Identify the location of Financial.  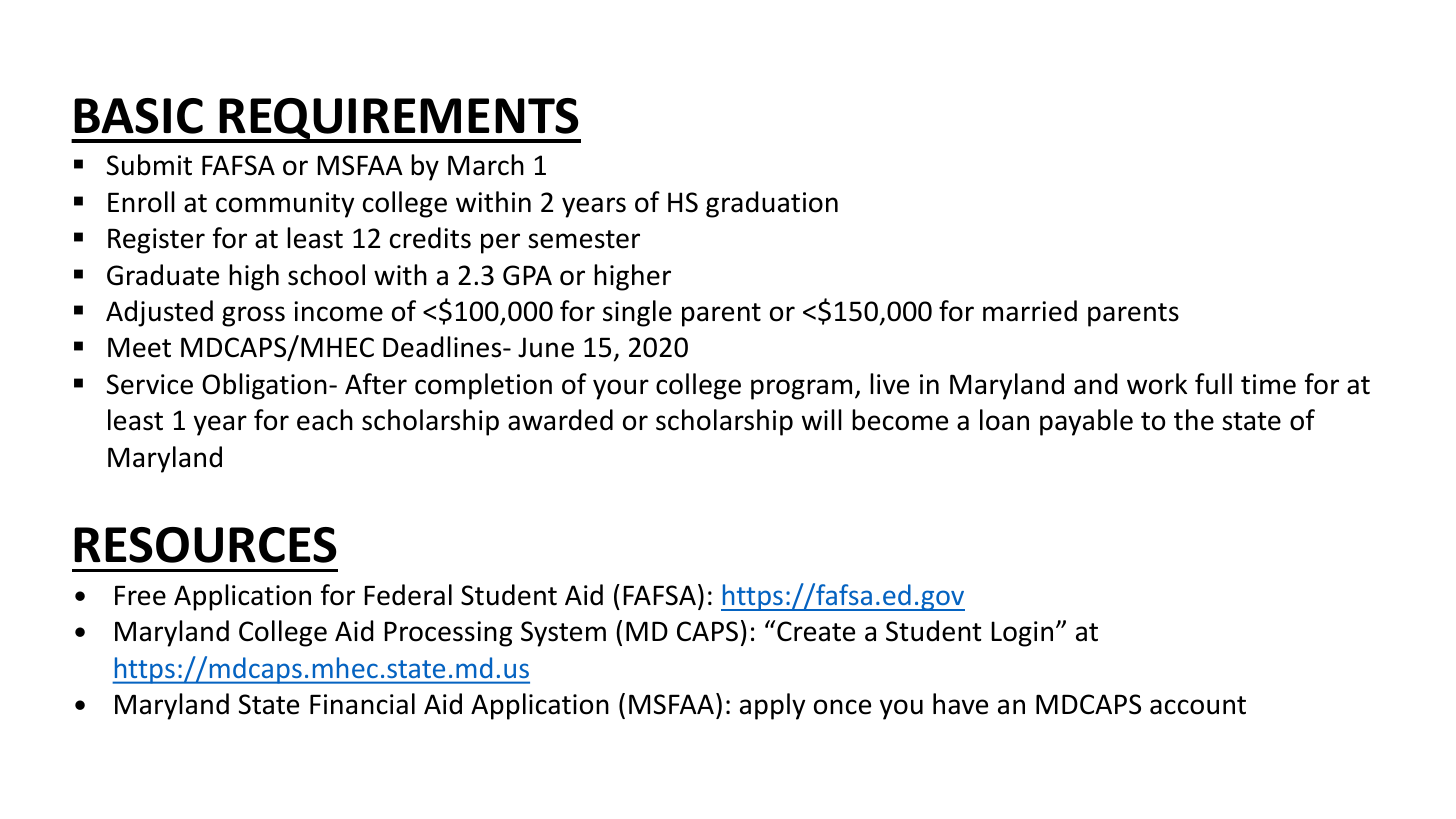
(362, 704).
